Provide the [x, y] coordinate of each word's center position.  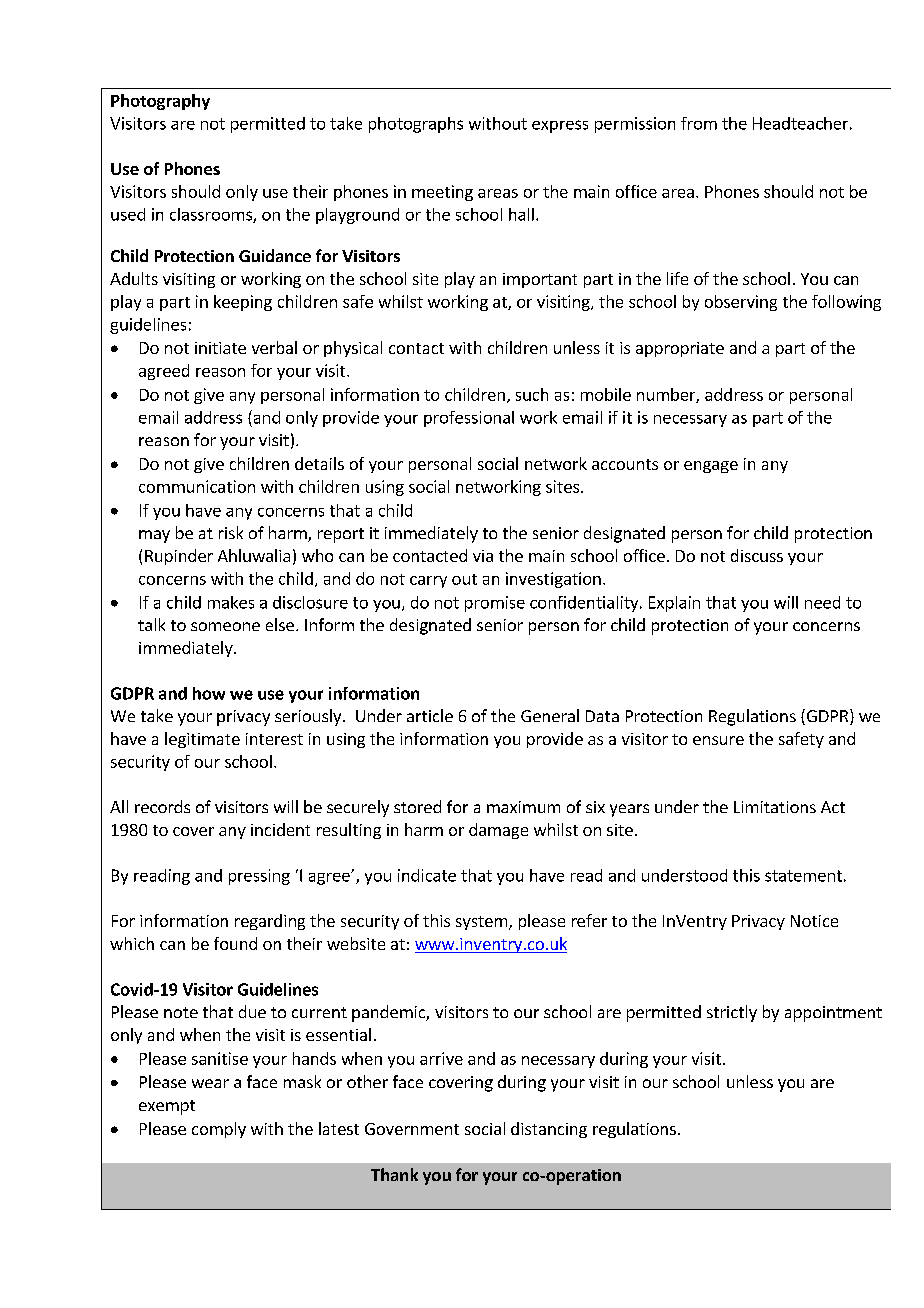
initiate [220, 348]
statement [803, 876]
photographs [416, 125]
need [822, 602]
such [532, 394]
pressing [259, 877]
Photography [160, 102]
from [699, 123]
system [481, 923]
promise [495, 604]
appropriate [680, 349]
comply [219, 1130]
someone [225, 626]
